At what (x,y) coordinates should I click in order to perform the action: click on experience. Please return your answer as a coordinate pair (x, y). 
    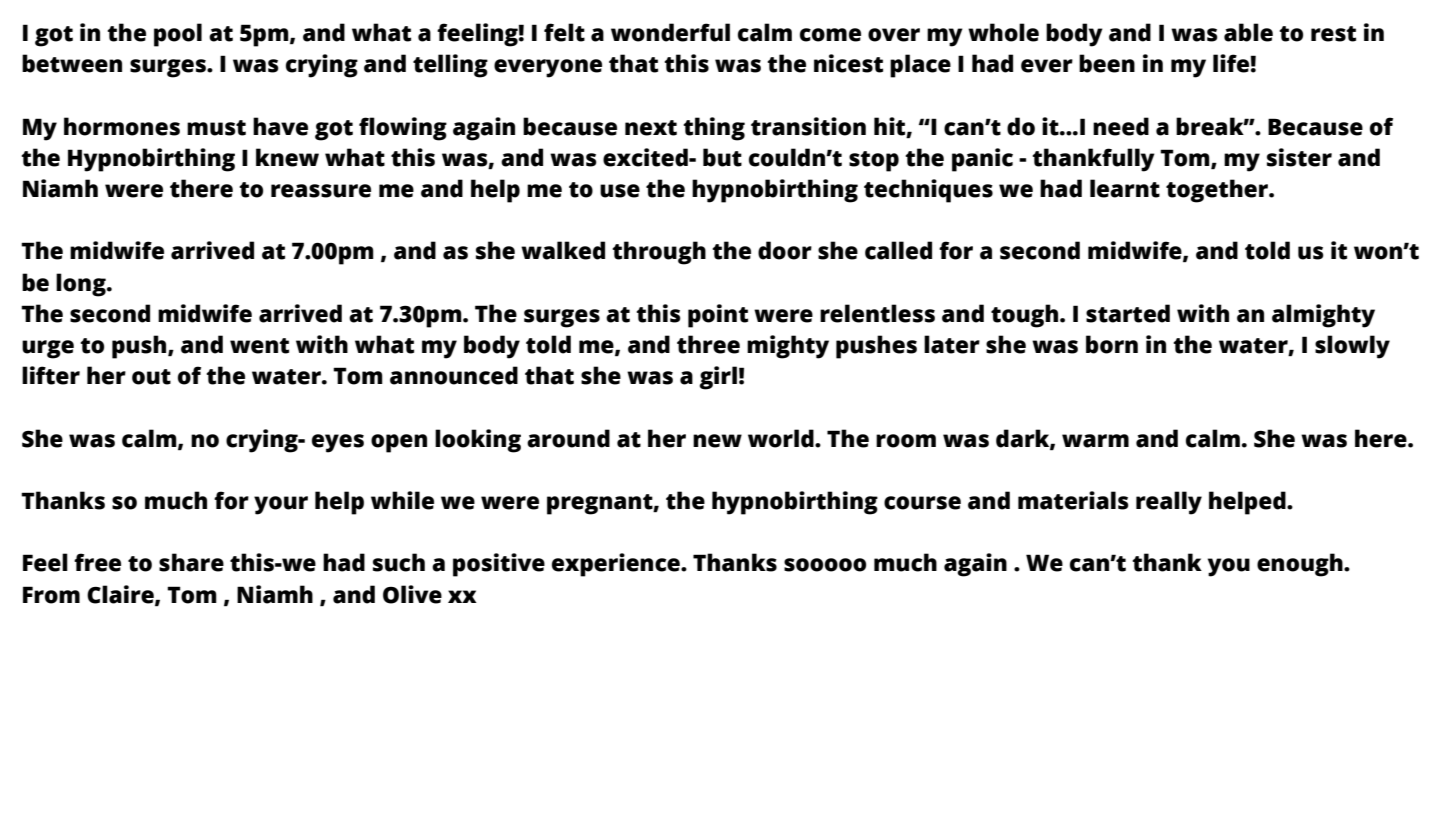
    Looking at the image, I should click on (617, 565).
